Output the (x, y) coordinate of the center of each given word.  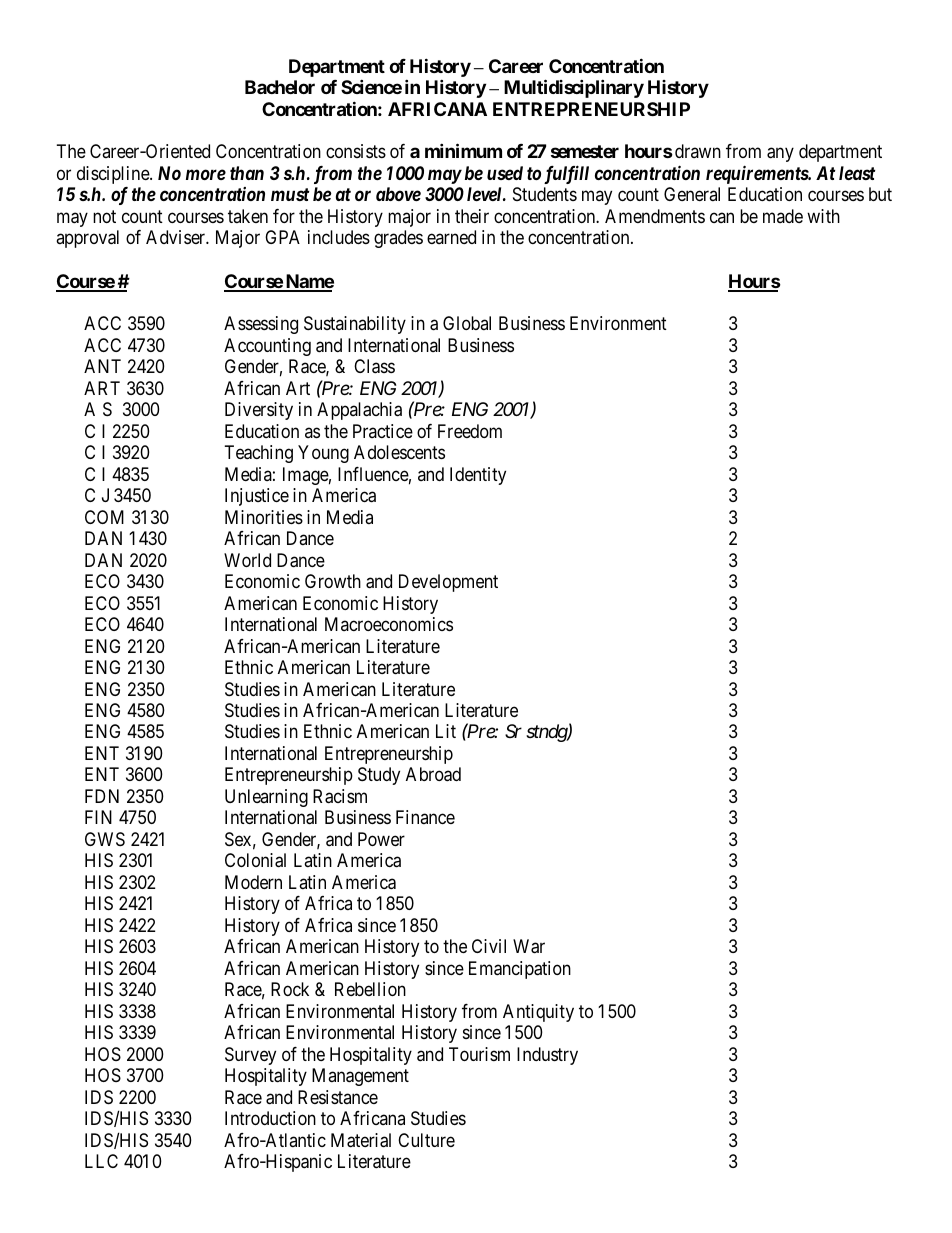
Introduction (270, 1118)
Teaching (259, 454)
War (529, 946)
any (780, 155)
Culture (426, 1140)
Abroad (433, 774)
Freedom (470, 431)
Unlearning (266, 798)
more (206, 174)
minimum (463, 150)
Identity (478, 476)
